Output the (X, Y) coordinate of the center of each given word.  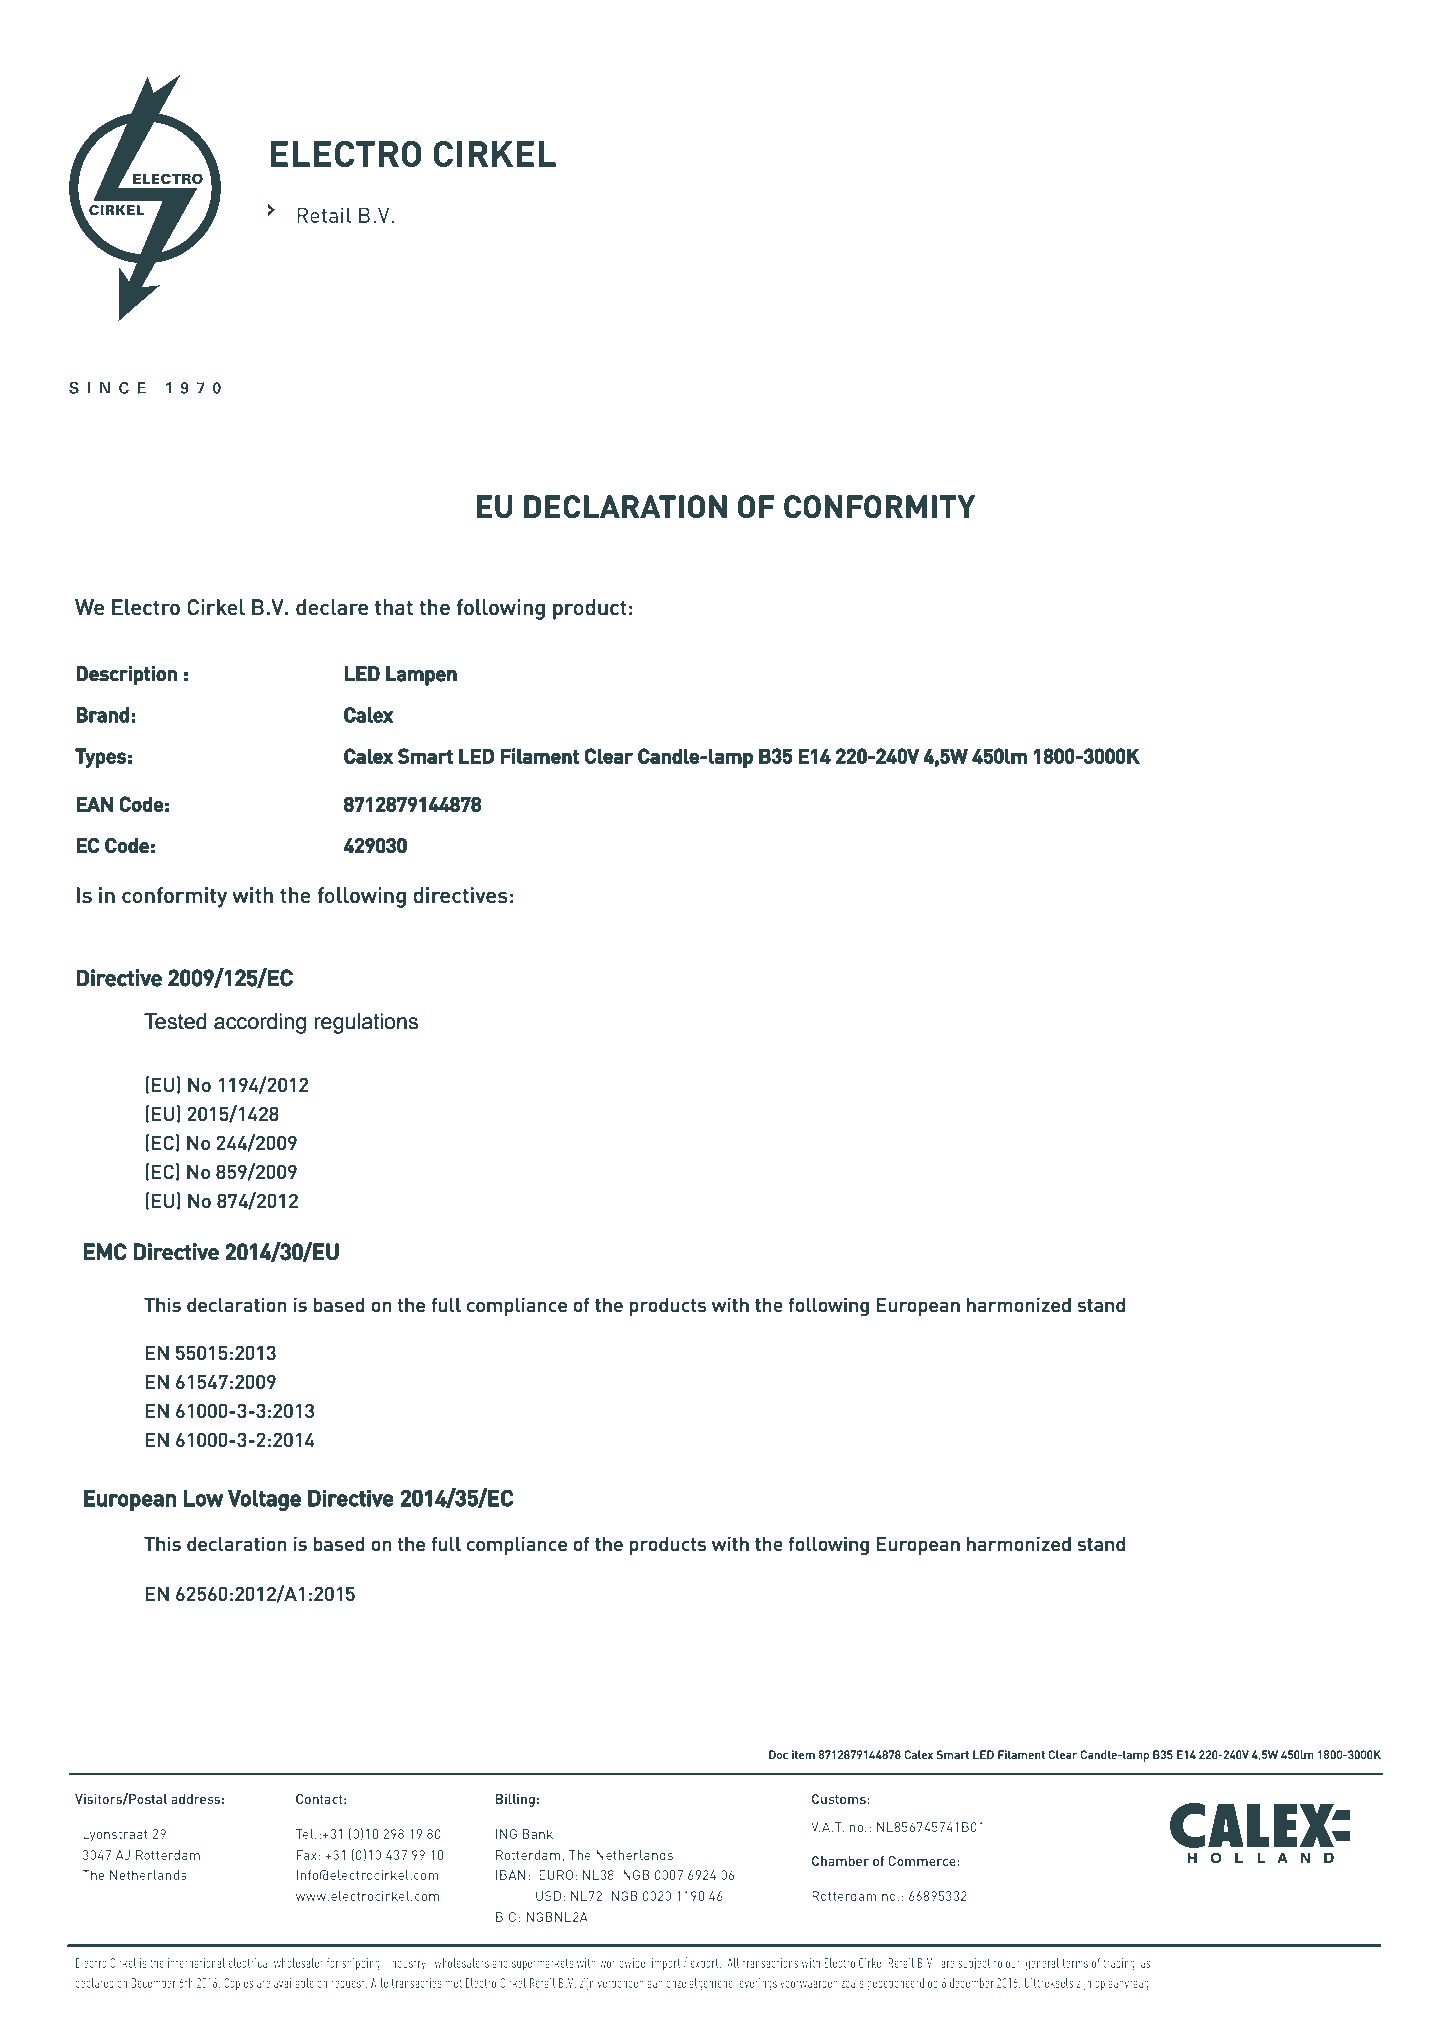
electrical (249, 1963)
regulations (366, 1023)
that (394, 607)
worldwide (622, 1963)
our (1013, 1964)
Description (126, 676)
